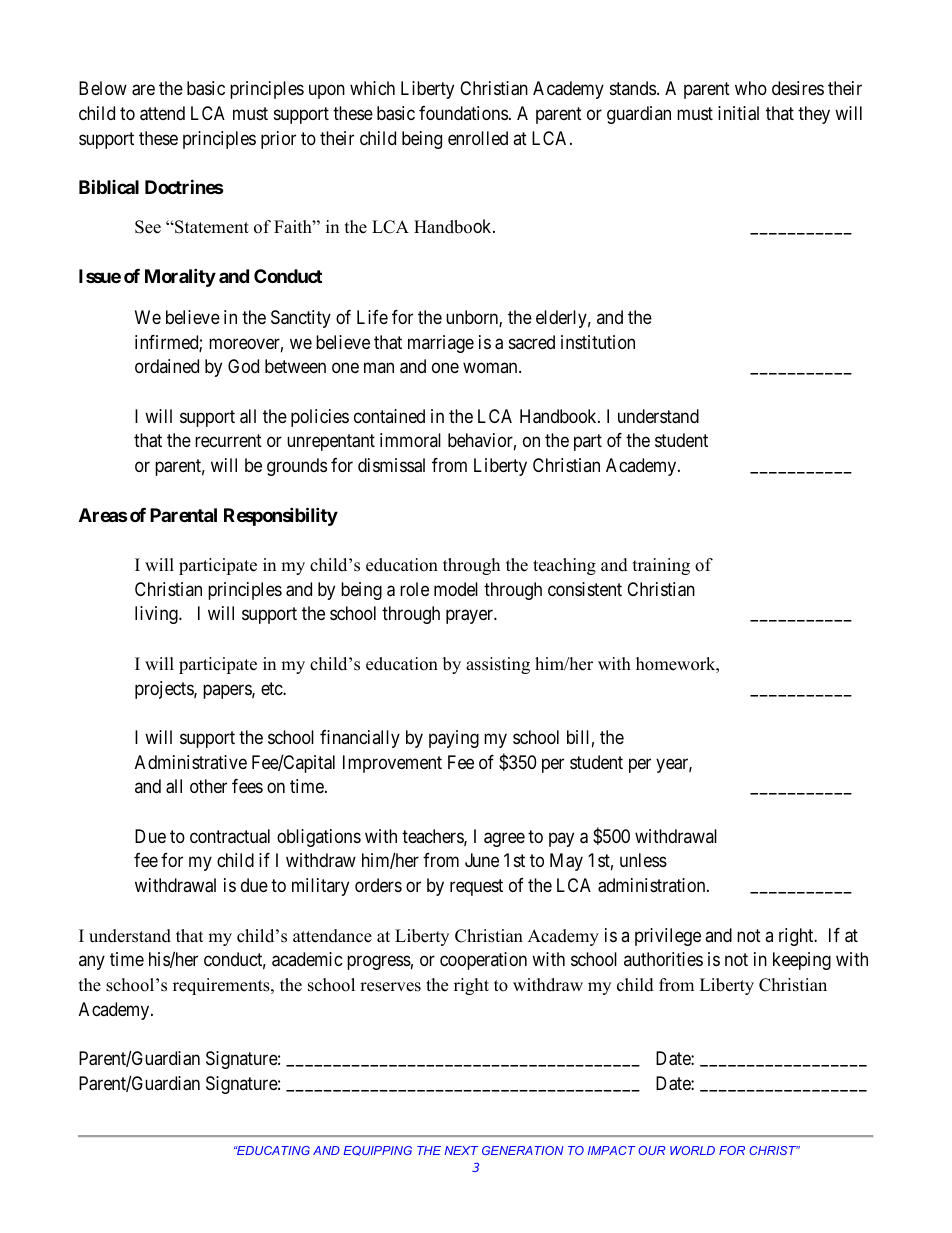 This screenshot has width=952, height=1233. What do you see at coordinates (461, 1150) in the screenshot?
I see `NEXT` at bounding box center [461, 1150].
